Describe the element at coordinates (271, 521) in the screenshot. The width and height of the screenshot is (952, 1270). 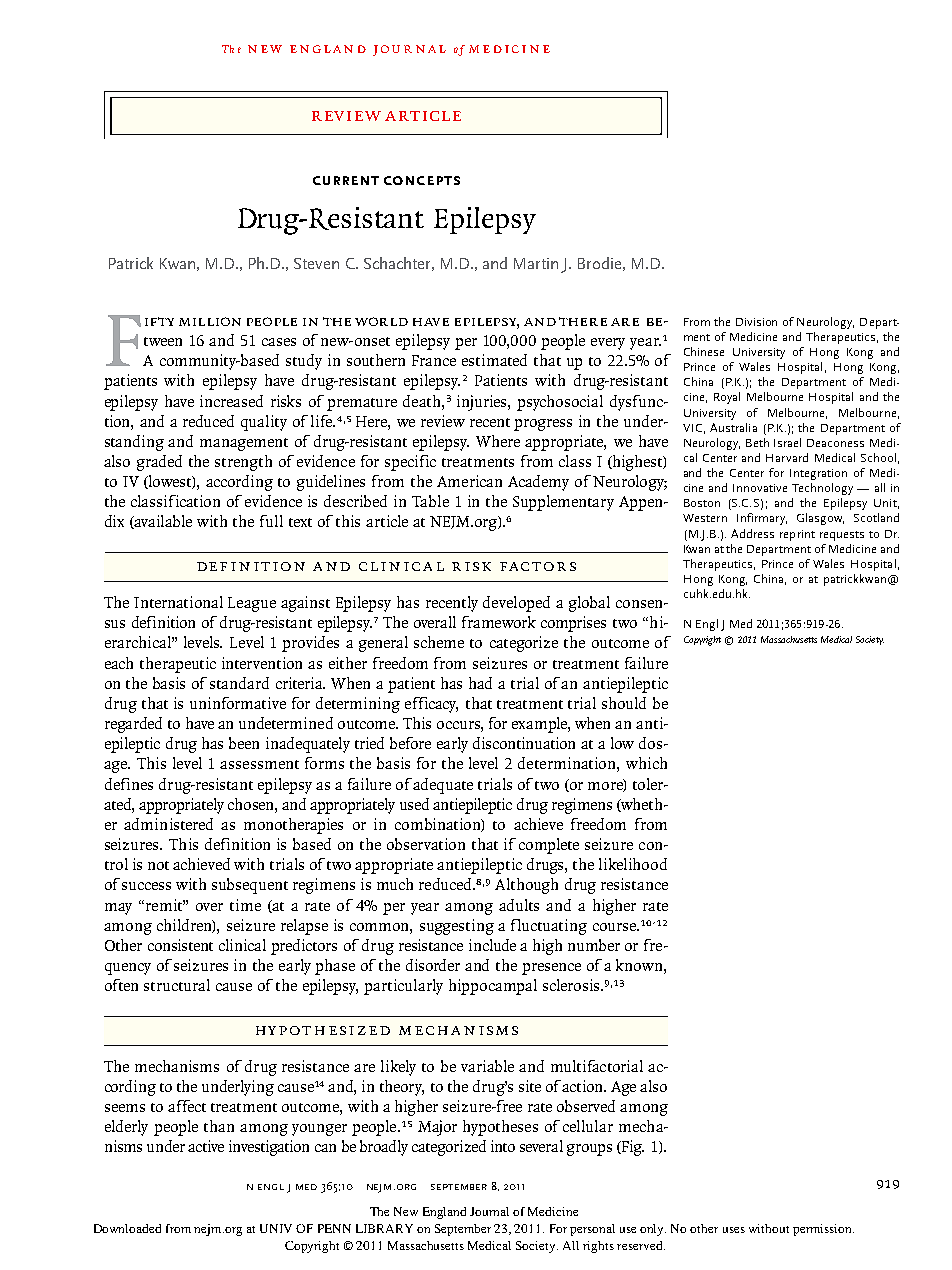
I see `full` at that location.
